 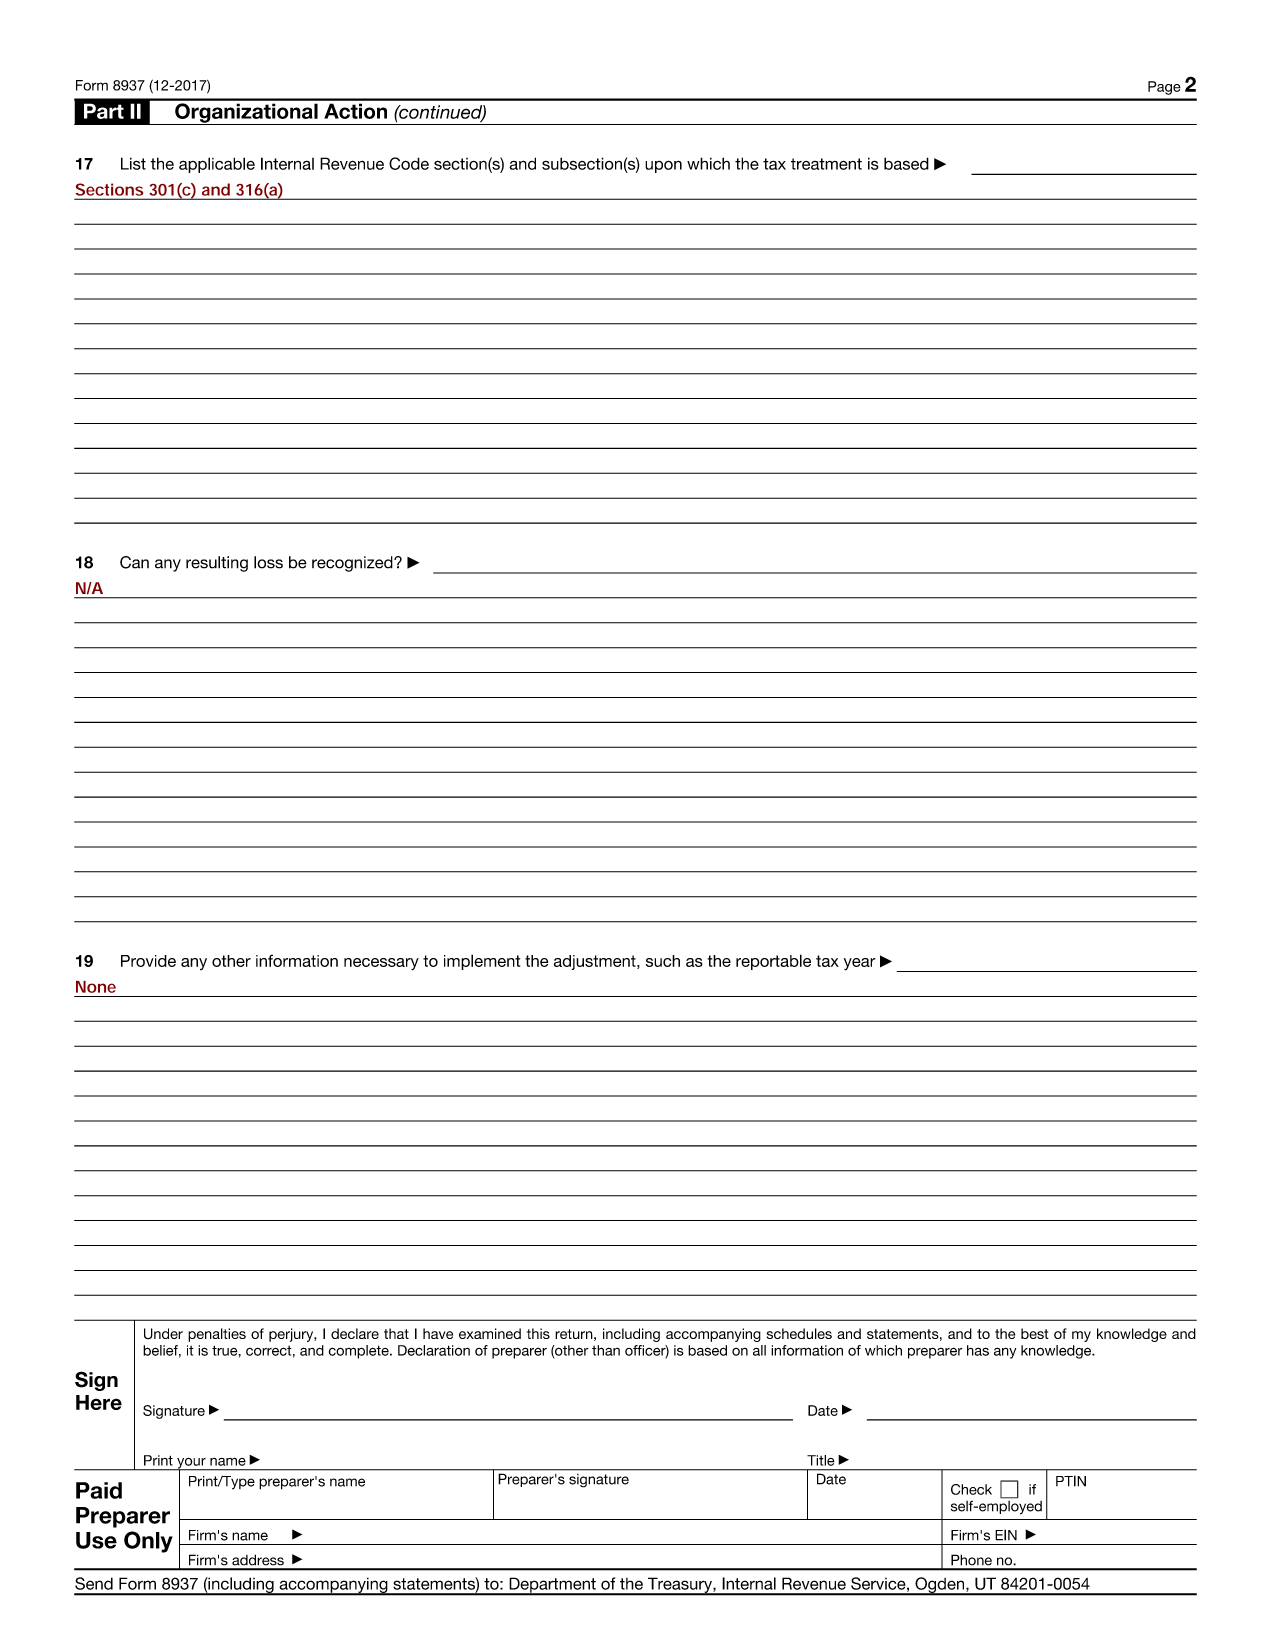 What do you see at coordinates (217, 564) in the page?
I see `resulting` at bounding box center [217, 564].
